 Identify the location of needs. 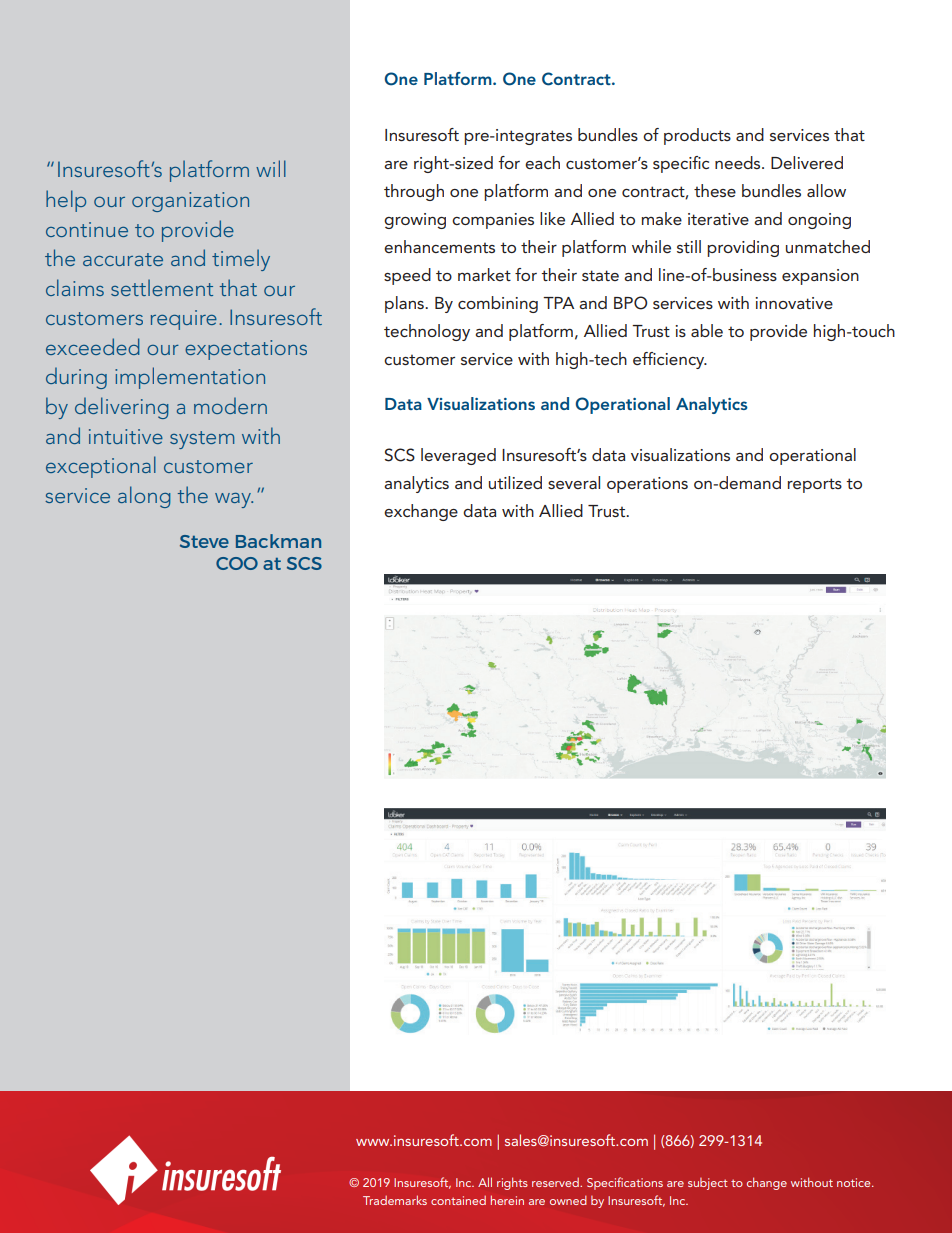
(739, 162).
